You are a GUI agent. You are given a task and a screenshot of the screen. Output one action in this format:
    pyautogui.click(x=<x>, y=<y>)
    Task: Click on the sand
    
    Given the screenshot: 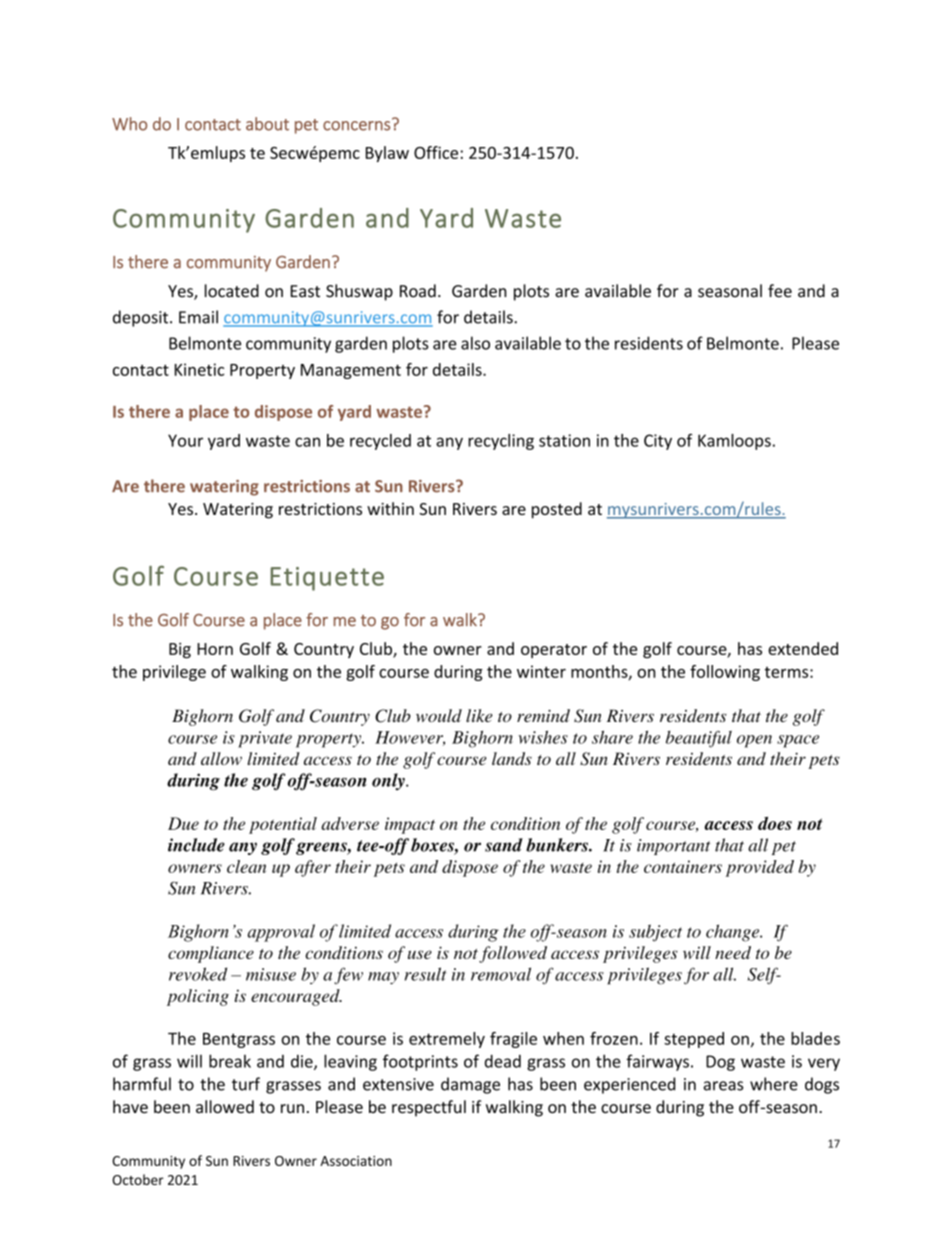 What is the action you would take?
    pyautogui.click(x=504, y=845)
